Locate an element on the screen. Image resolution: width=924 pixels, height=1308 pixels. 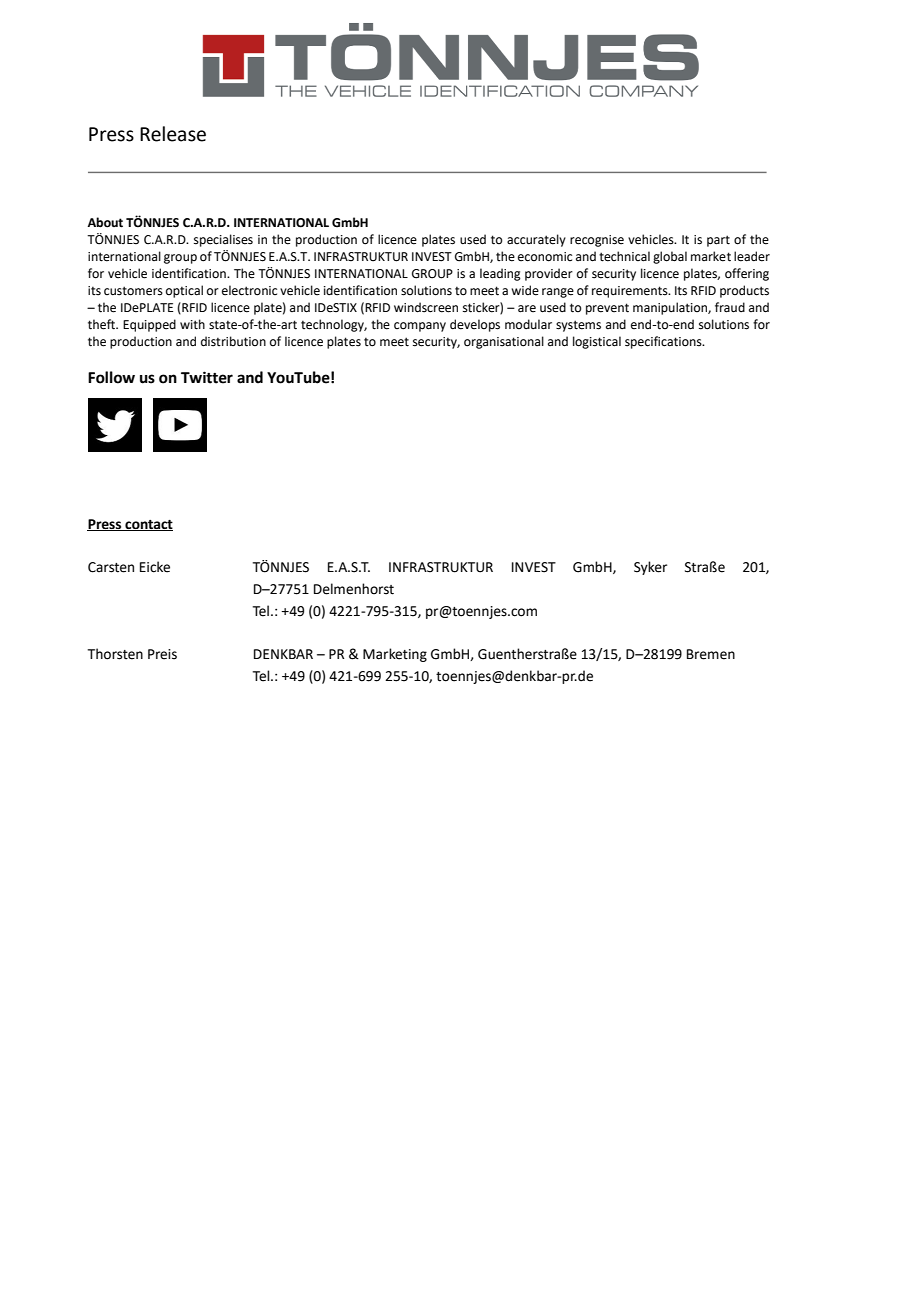
Thorsten is located at coordinates (115, 654).
